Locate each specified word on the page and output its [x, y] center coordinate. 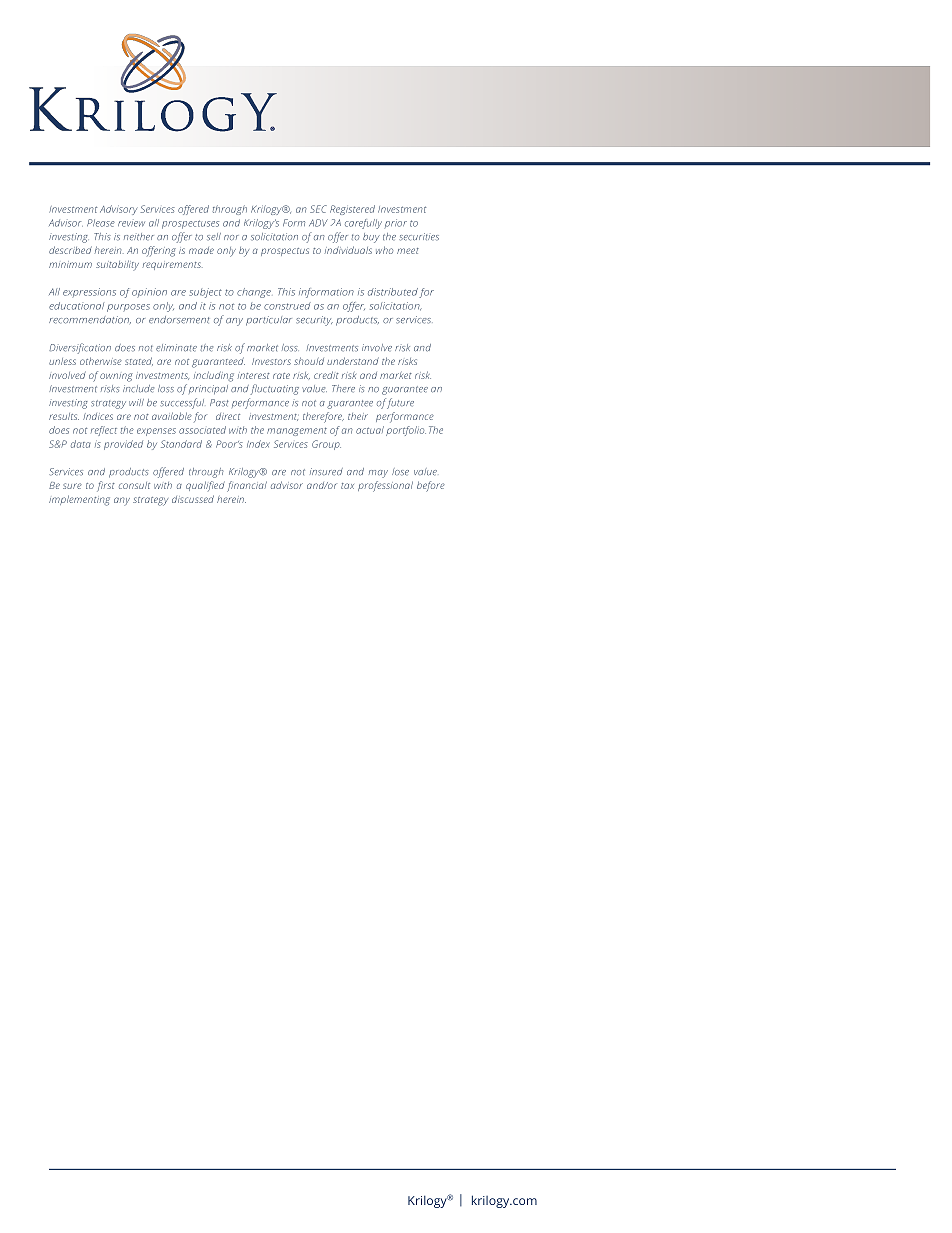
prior [395, 224]
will [136, 402]
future [400, 403]
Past [219, 403]
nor [231, 238]
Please [101, 223]
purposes [128, 308]
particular [269, 321]
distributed [393, 292]
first [106, 486]
